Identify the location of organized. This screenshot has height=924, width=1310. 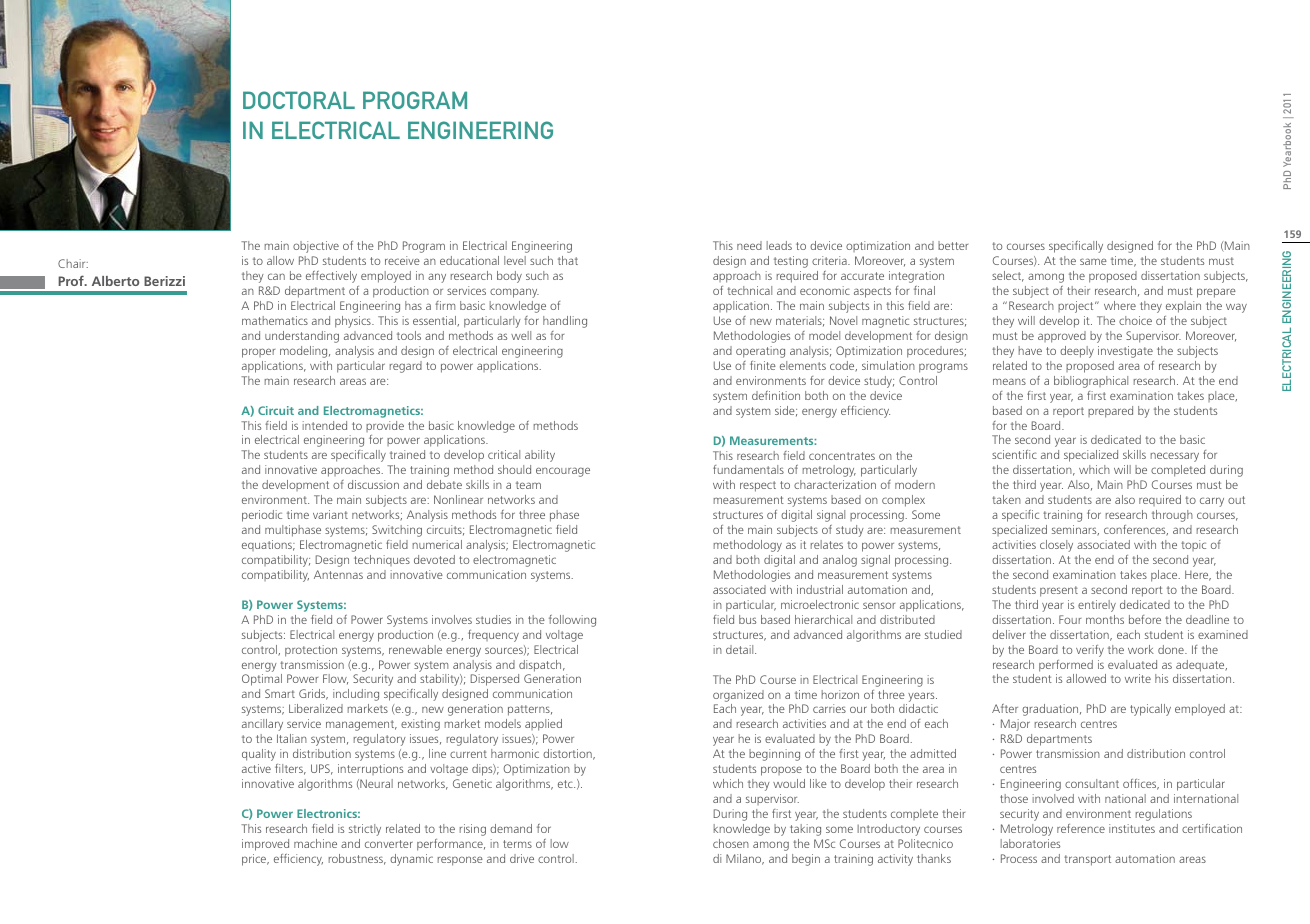
(738, 696).
